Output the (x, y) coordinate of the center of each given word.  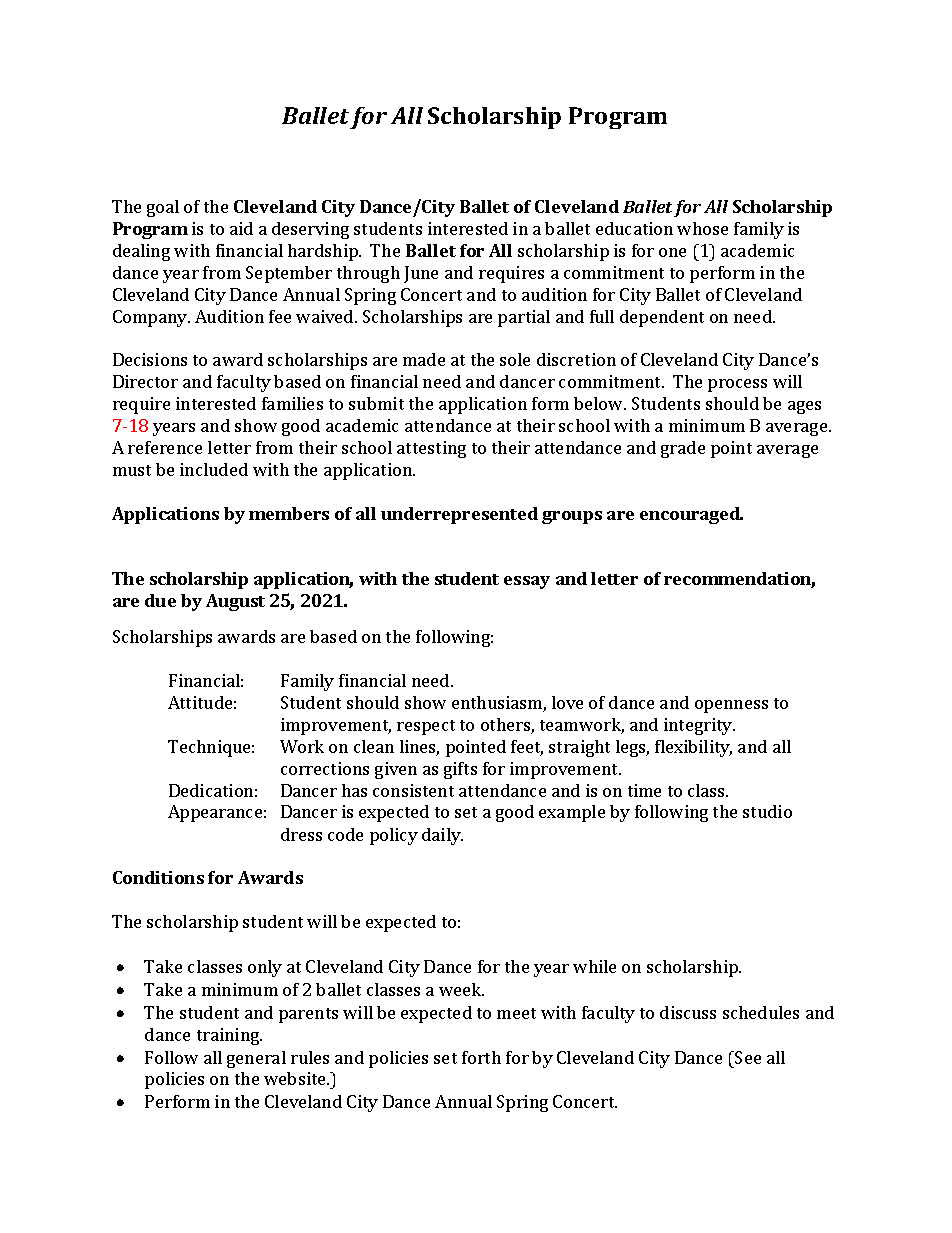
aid (241, 228)
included (214, 469)
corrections (325, 768)
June (421, 274)
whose (702, 228)
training (229, 1036)
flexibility (693, 748)
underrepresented (459, 515)
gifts (460, 770)
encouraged (691, 515)
